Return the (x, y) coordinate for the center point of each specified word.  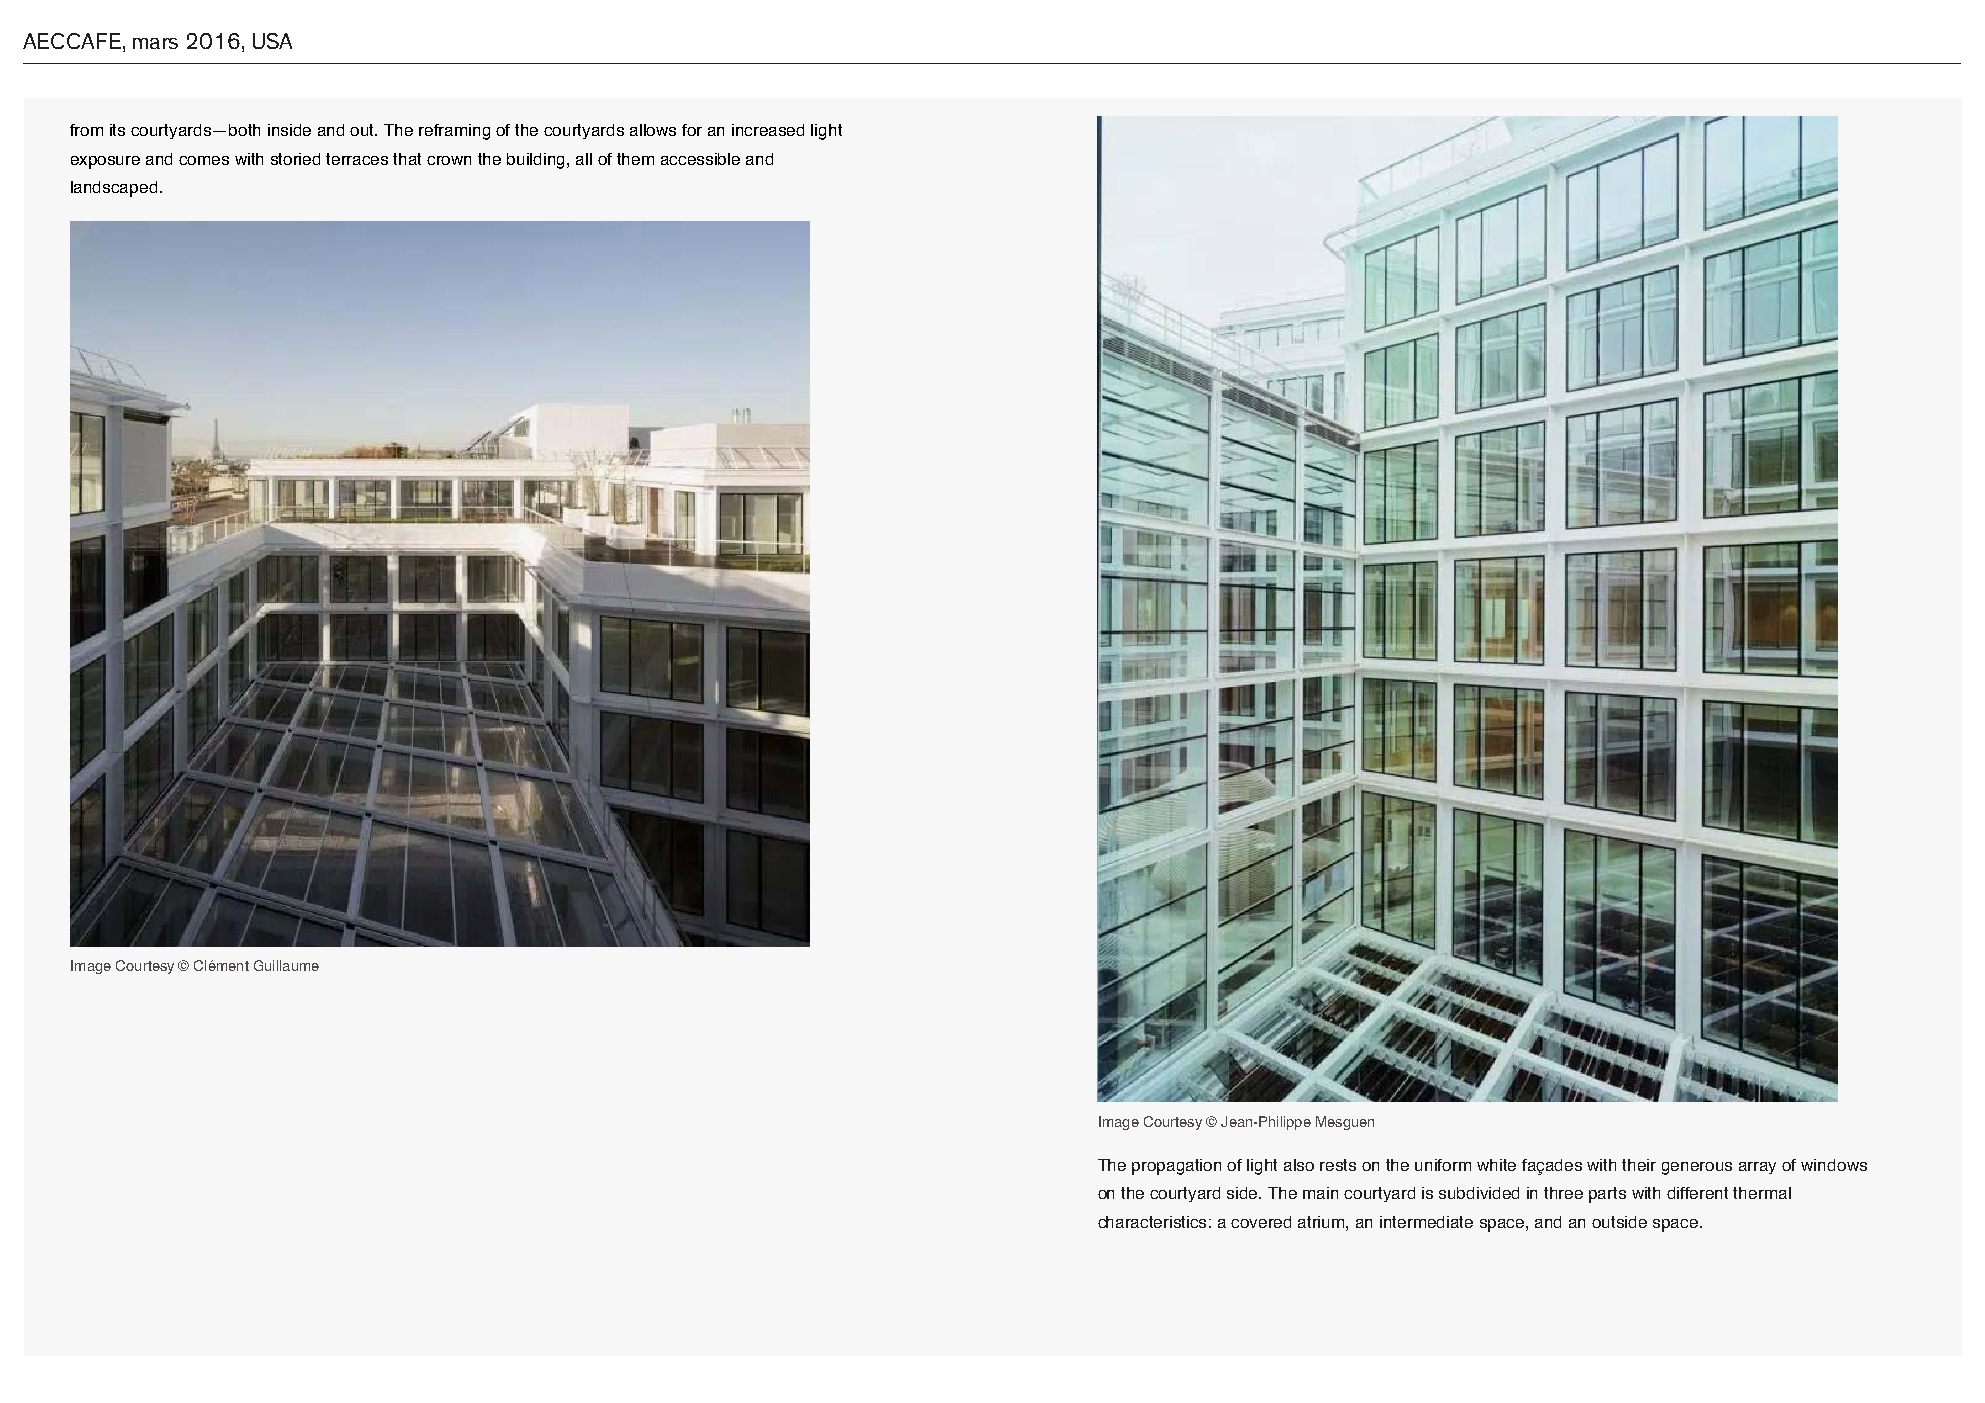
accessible (700, 159)
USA (272, 41)
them (635, 159)
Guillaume (286, 965)
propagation (1176, 1167)
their (1639, 1165)
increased (768, 130)
